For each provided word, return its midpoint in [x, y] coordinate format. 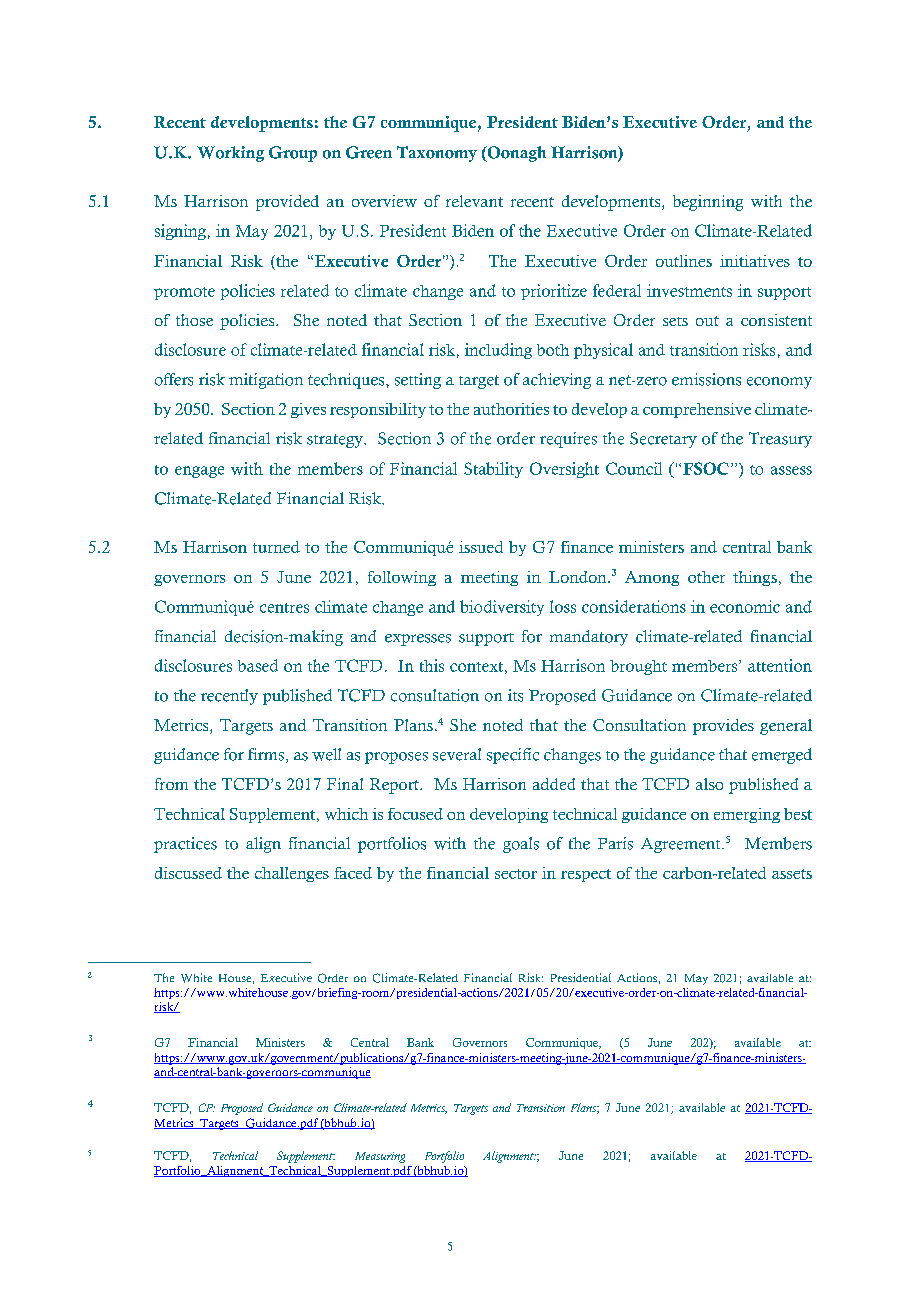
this [432, 665]
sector [516, 874]
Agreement [682, 845]
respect [586, 875]
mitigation [266, 381]
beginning [708, 203]
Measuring [380, 1157]
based [258, 665]
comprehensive [697, 410]
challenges [292, 874]
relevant [474, 201]
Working [230, 154]
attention [780, 665]
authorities [511, 409]
